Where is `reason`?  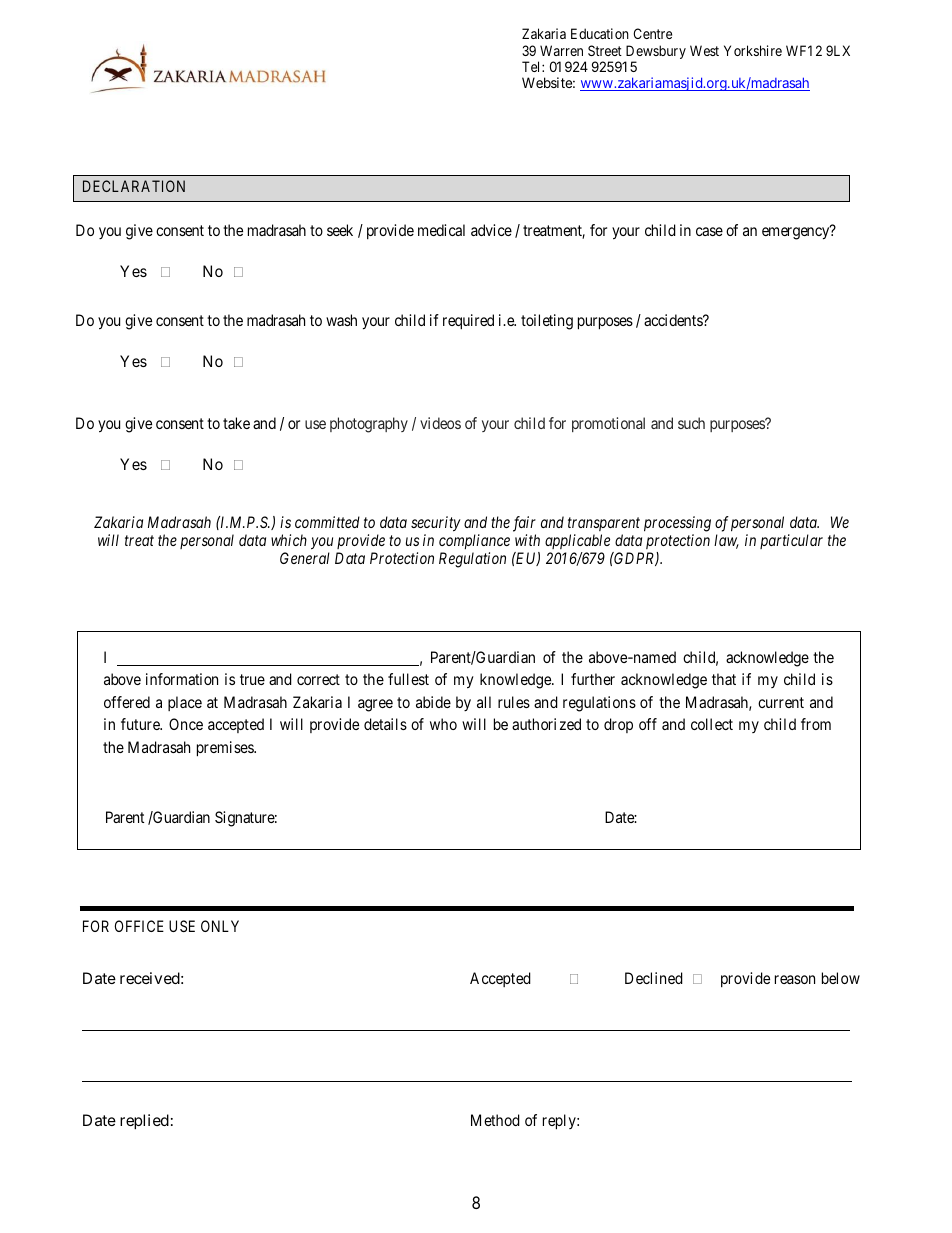
reason is located at coordinates (795, 979).
